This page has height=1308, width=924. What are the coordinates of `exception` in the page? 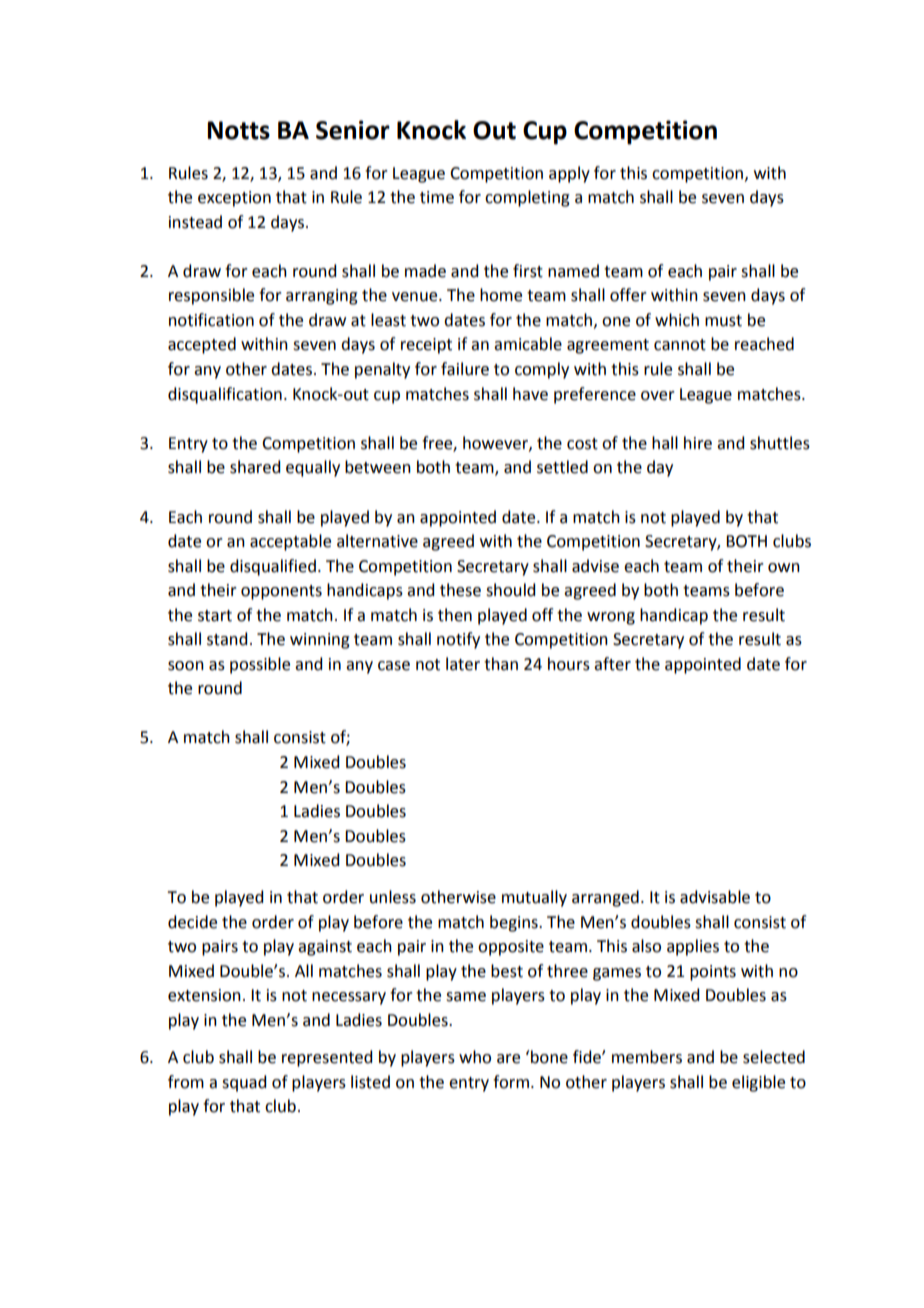 It's located at (234, 199).
